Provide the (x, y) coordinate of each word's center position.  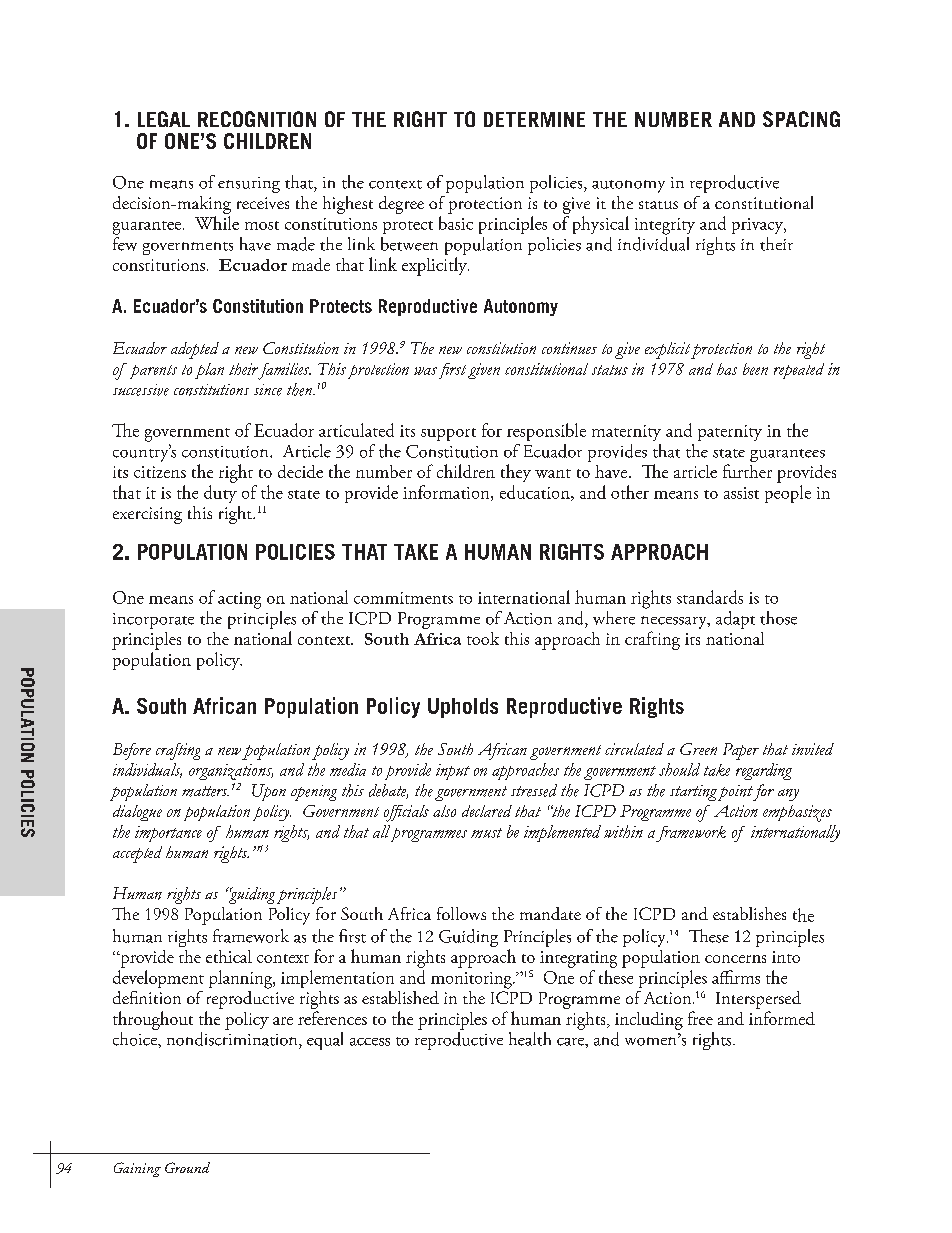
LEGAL (164, 119)
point (736, 793)
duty (220, 492)
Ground (187, 1167)
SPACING (801, 119)
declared (487, 811)
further (747, 471)
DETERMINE (534, 119)
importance (168, 834)
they (516, 473)
